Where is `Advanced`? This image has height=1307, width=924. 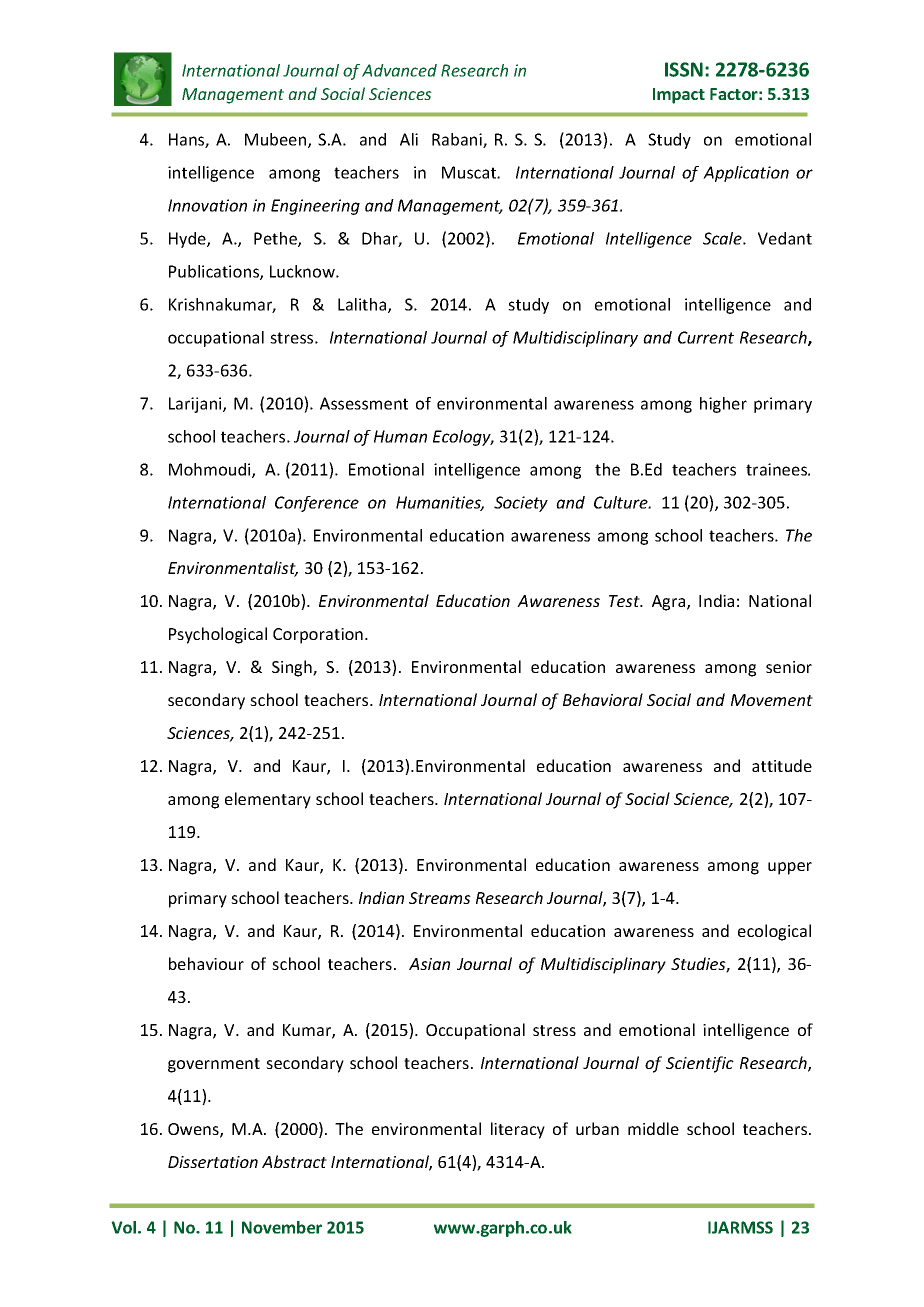 Advanced is located at coordinates (399, 70).
